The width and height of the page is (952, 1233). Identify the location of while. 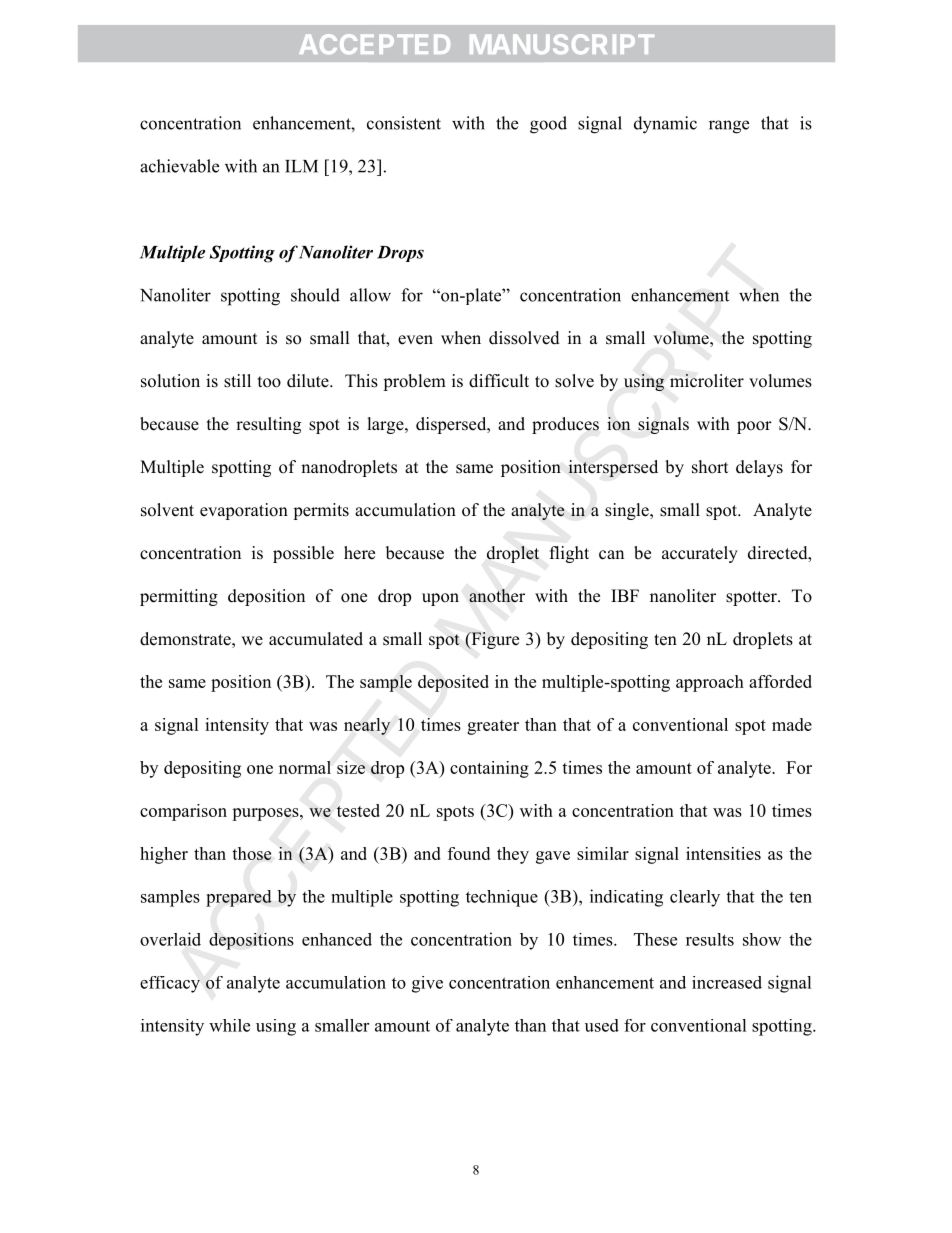
(229, 1025).
